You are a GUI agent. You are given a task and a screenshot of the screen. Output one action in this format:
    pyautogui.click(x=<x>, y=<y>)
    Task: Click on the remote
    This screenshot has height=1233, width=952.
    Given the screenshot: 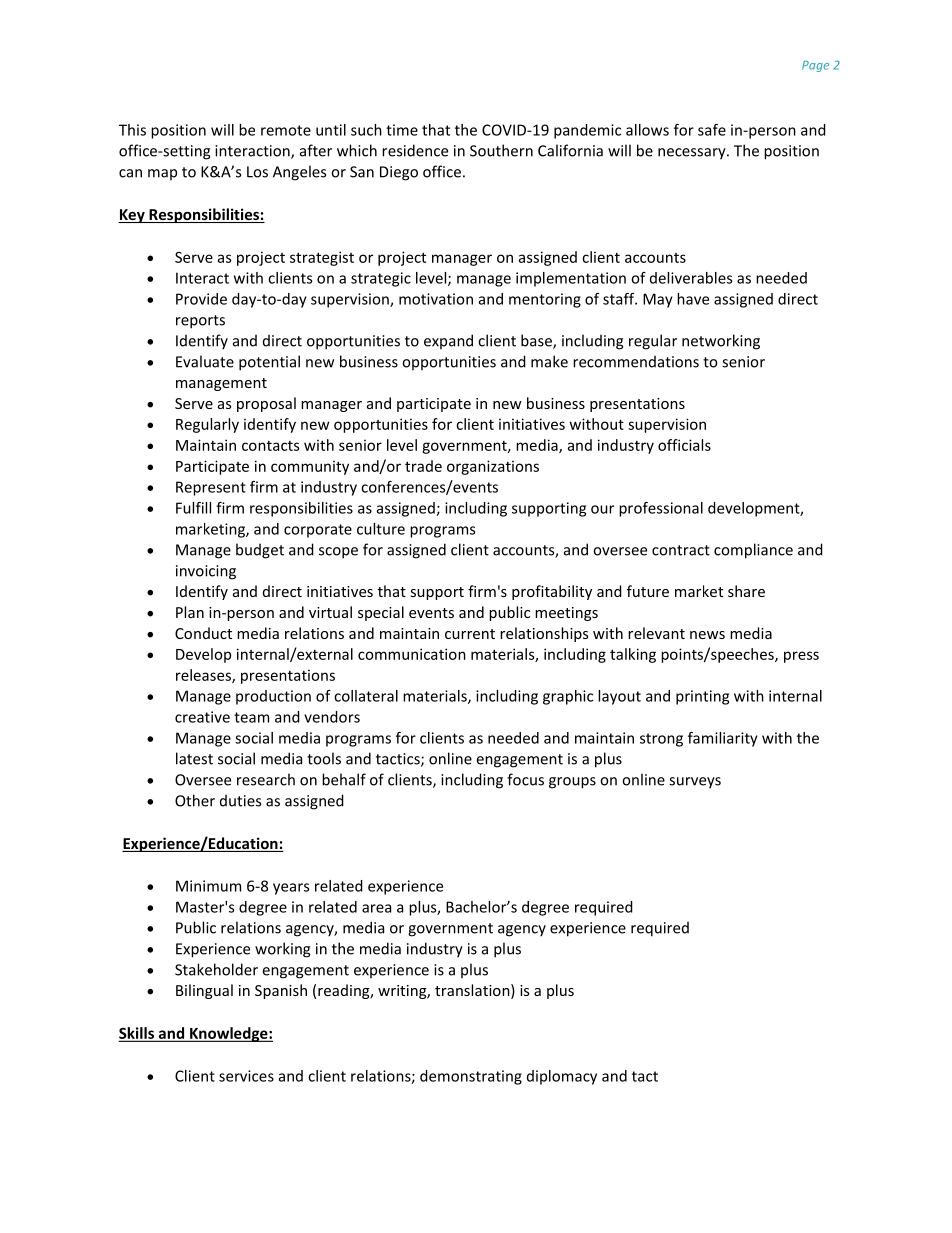 What is the action you would take?
    pyautogui.click(x=286, y=130)
